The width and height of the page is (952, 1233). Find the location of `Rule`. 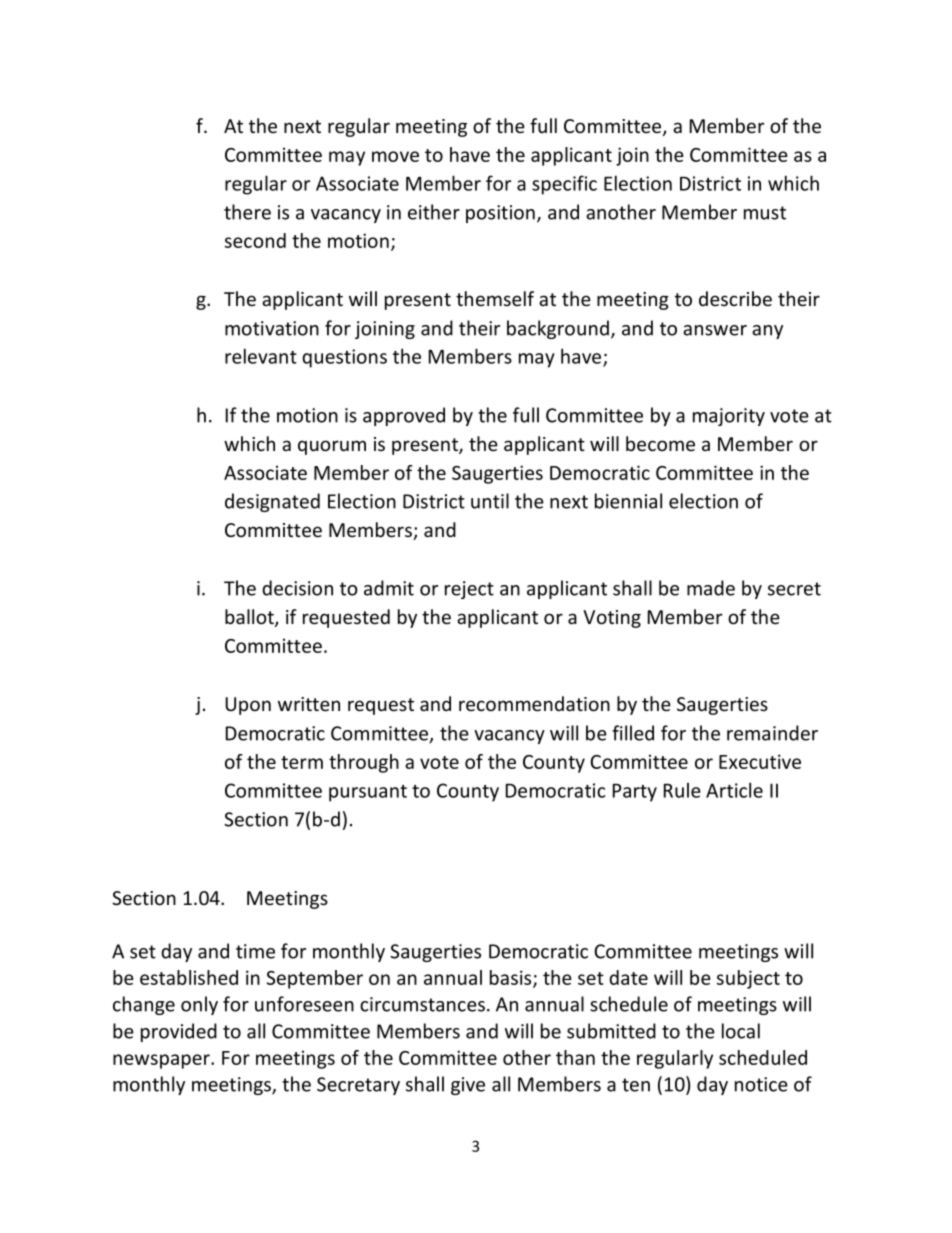

Rule is located at coordinates (682, 790).
